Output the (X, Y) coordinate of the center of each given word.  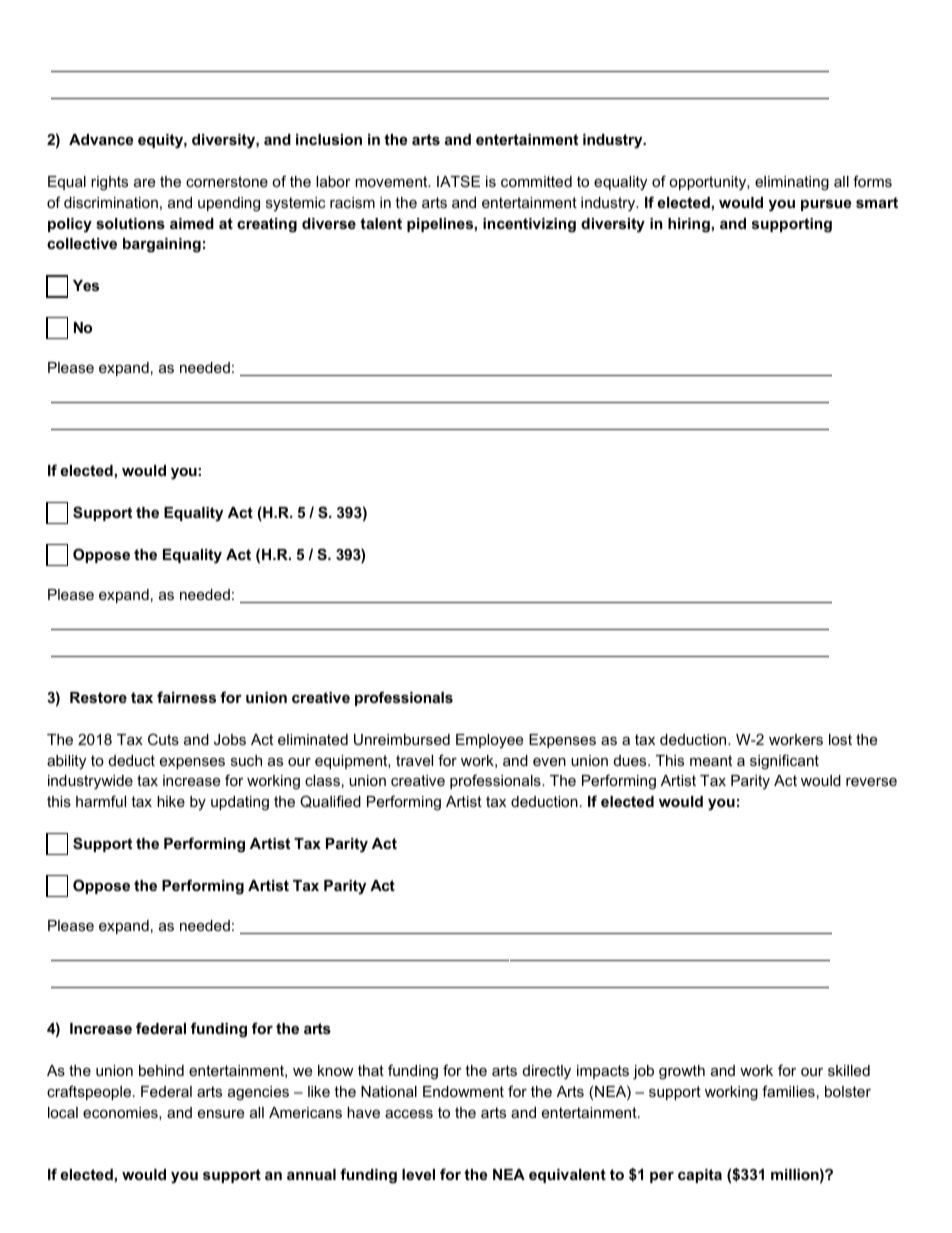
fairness (186, 697)
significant (784, 762)
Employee (489, 741)
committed (536, 181)
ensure (221, 1113)
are (144, 182)
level (418, 1174)
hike (171, 801)
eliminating (792, 183)
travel (414, 760)
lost (840, 739)
